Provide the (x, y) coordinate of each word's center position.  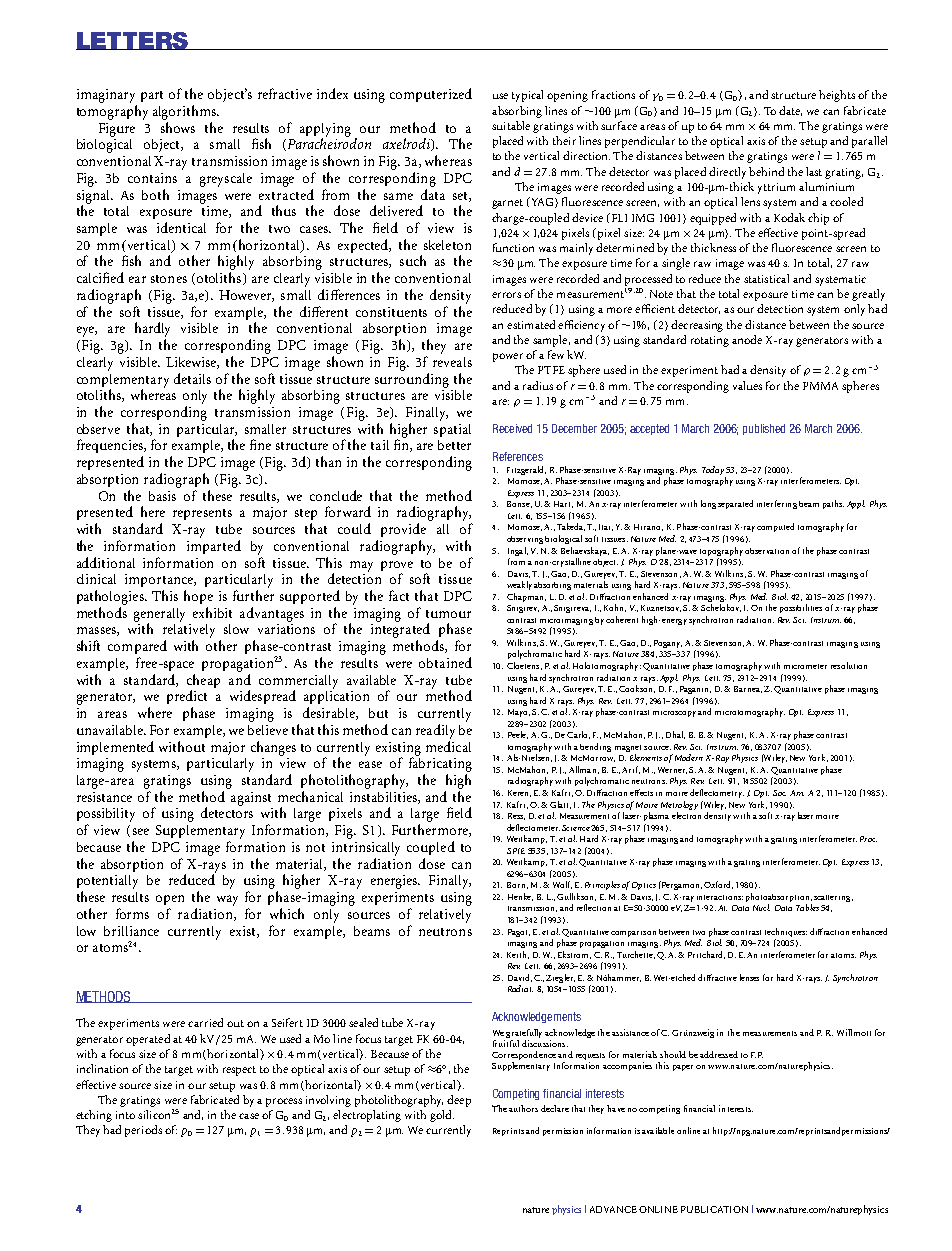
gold (442, 1116)
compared (137, 647)
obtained (445, 662)
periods (143, 1131)
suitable (511, 125)
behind (766, 171)
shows (178, 127)
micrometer (805, 666)
